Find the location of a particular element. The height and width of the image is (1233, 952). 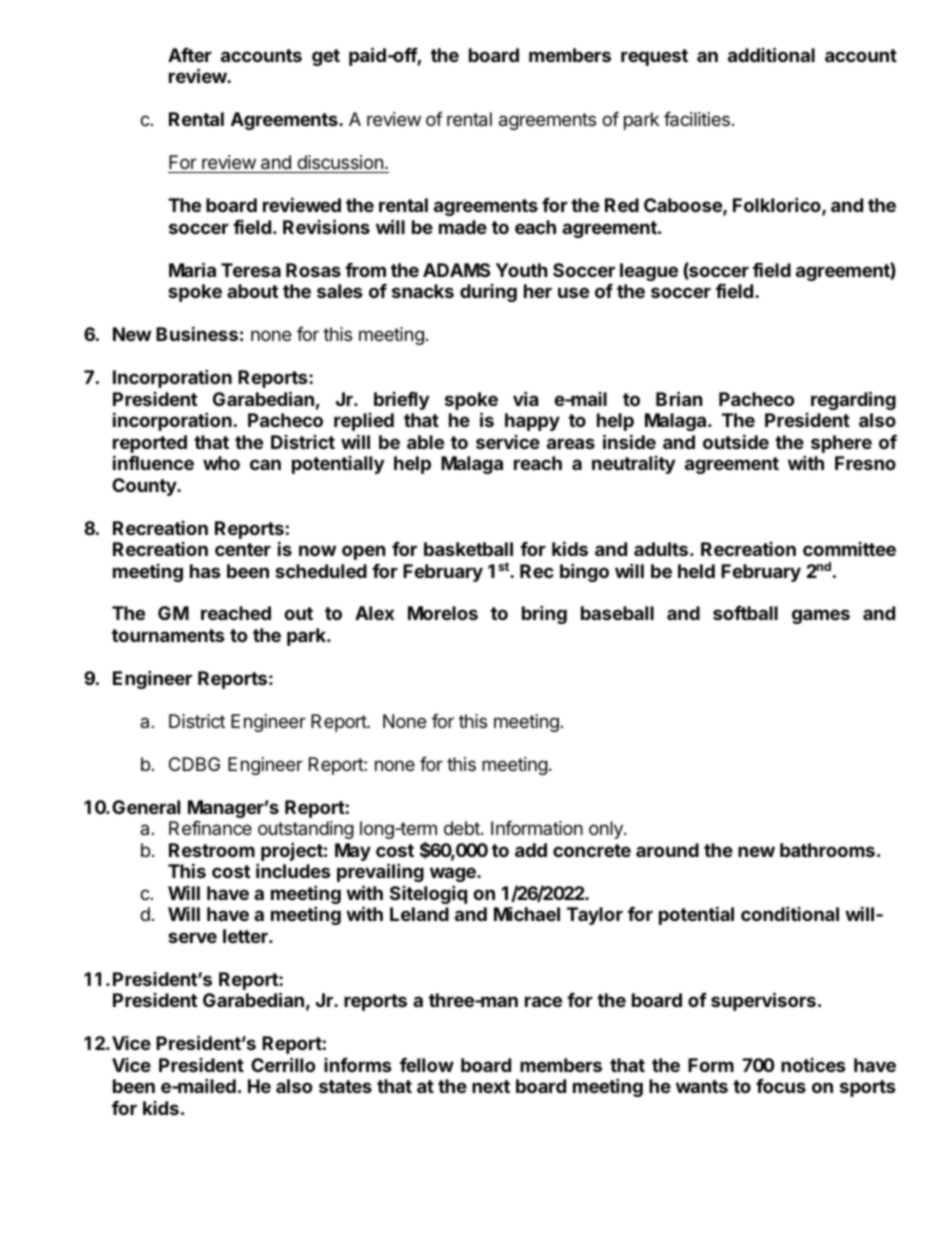

has is located at coordinates (205, 571).
